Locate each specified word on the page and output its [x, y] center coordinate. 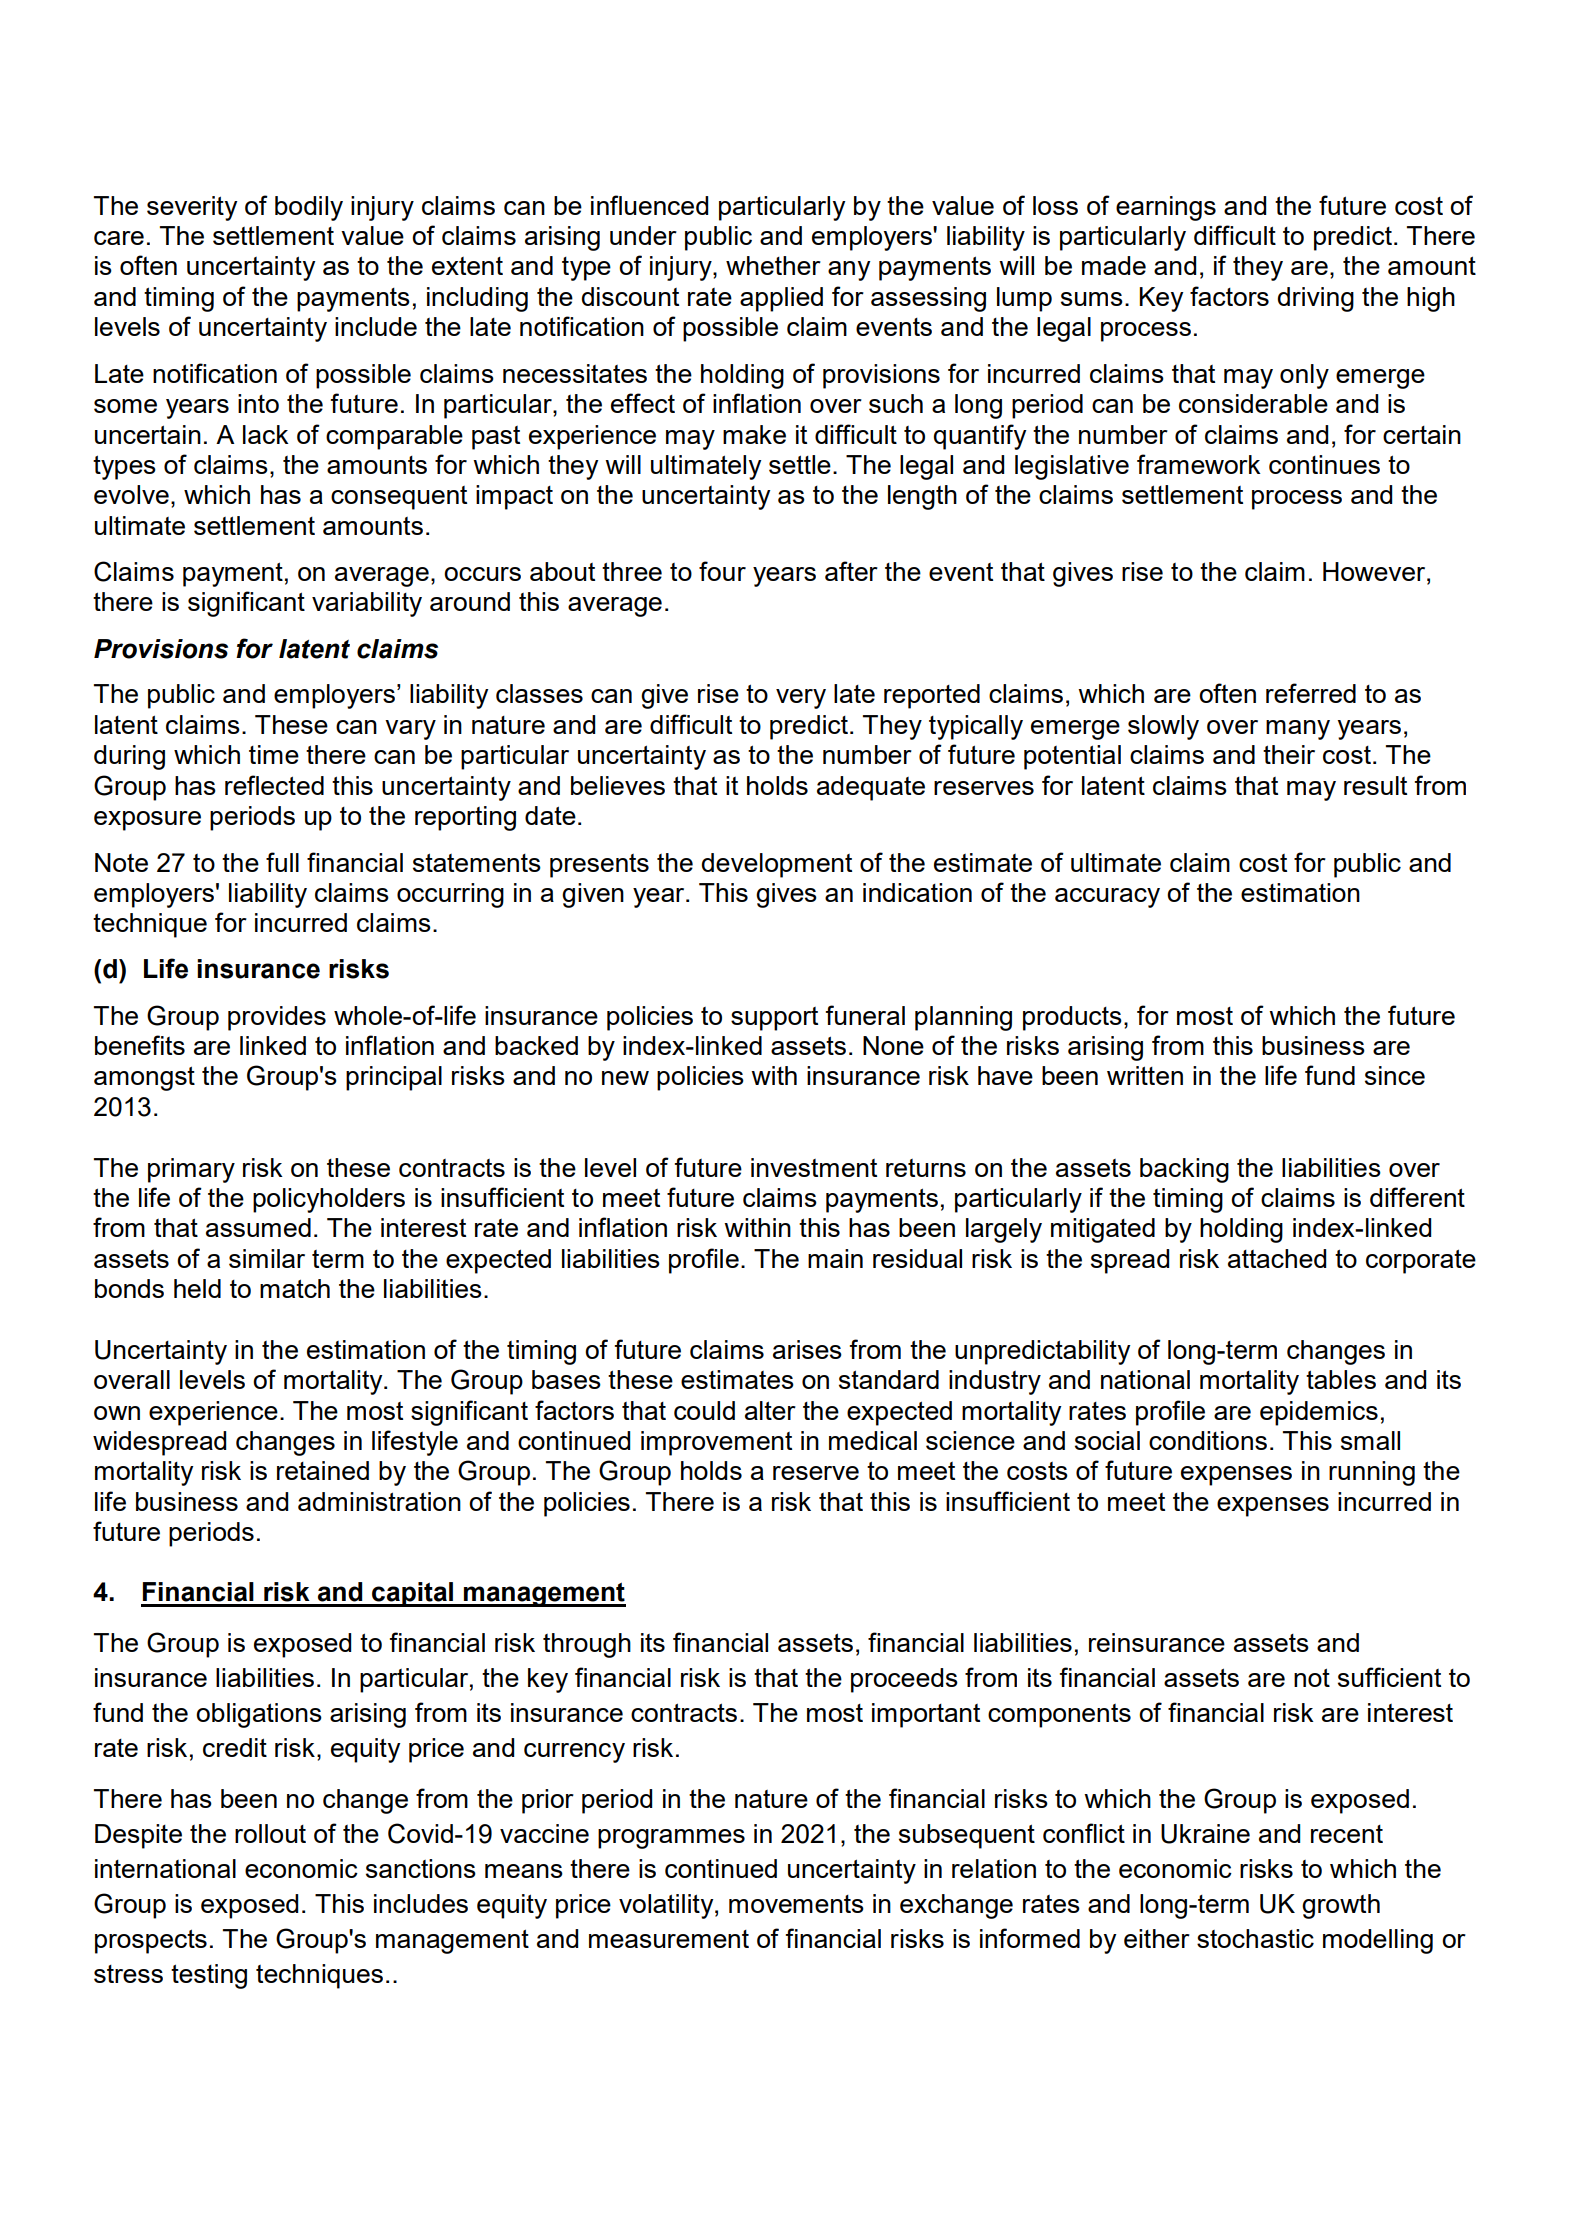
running [1372, 1473]
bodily [309, 208]
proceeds [904, 1680]
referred [1311, 693]
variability [367, 604]
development [777, 865]
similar [267, 1258]
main [835, 1258]
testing [209, 1976]
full [282, 862]
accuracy [1107, 898]
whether [773, 265]
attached [1277, 1258]
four [722, 571]
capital [413, 1594]
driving [1316, 299]
